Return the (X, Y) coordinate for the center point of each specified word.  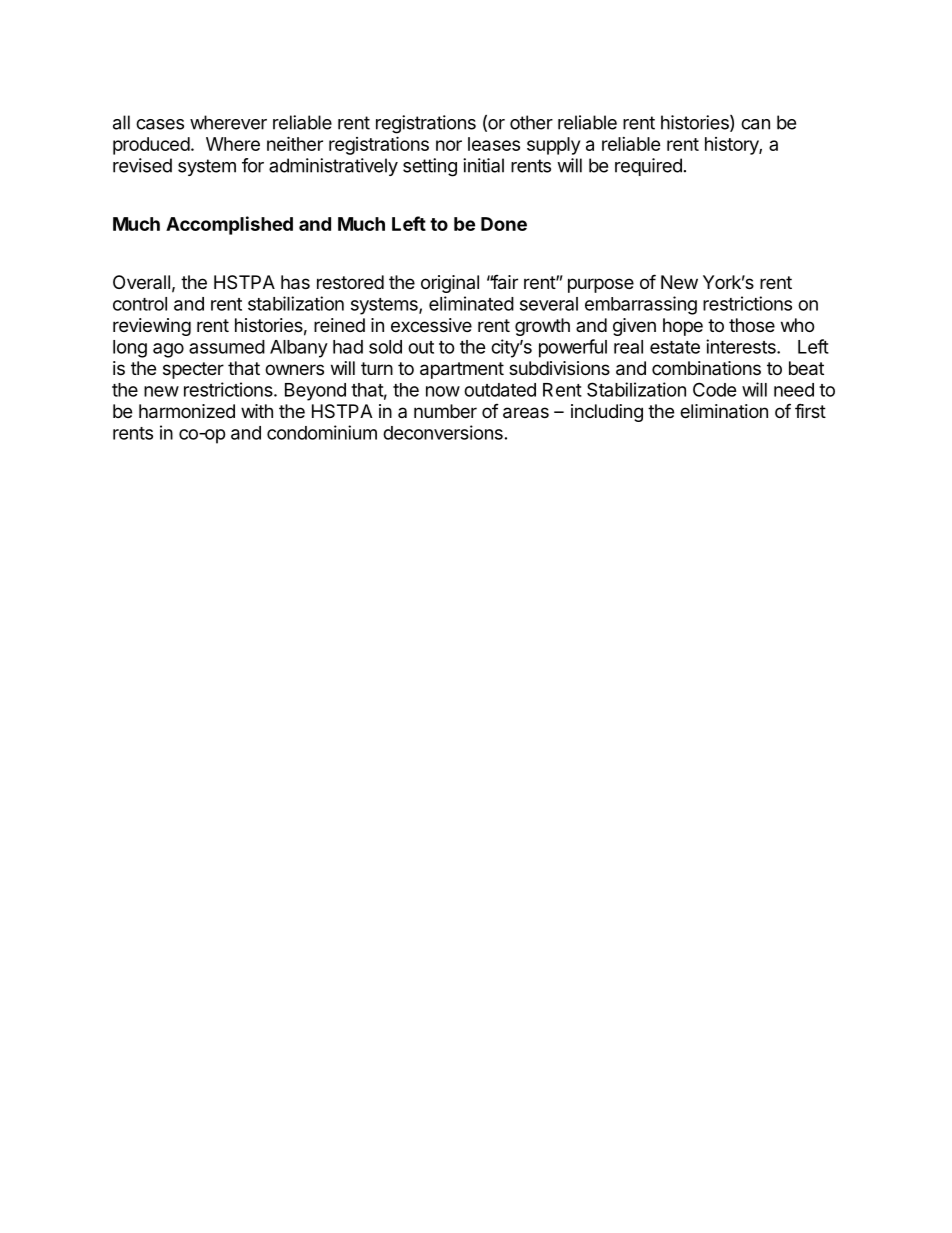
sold (385, 347)
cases (160, 124)
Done (504, 224)
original (450, 284)
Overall (141, 282)
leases (494, 144)
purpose (601, 285)
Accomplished (229, 225)
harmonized (187, 411)
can (755, 124)
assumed (227, 347)
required (648, 167)
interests (742, 346)
